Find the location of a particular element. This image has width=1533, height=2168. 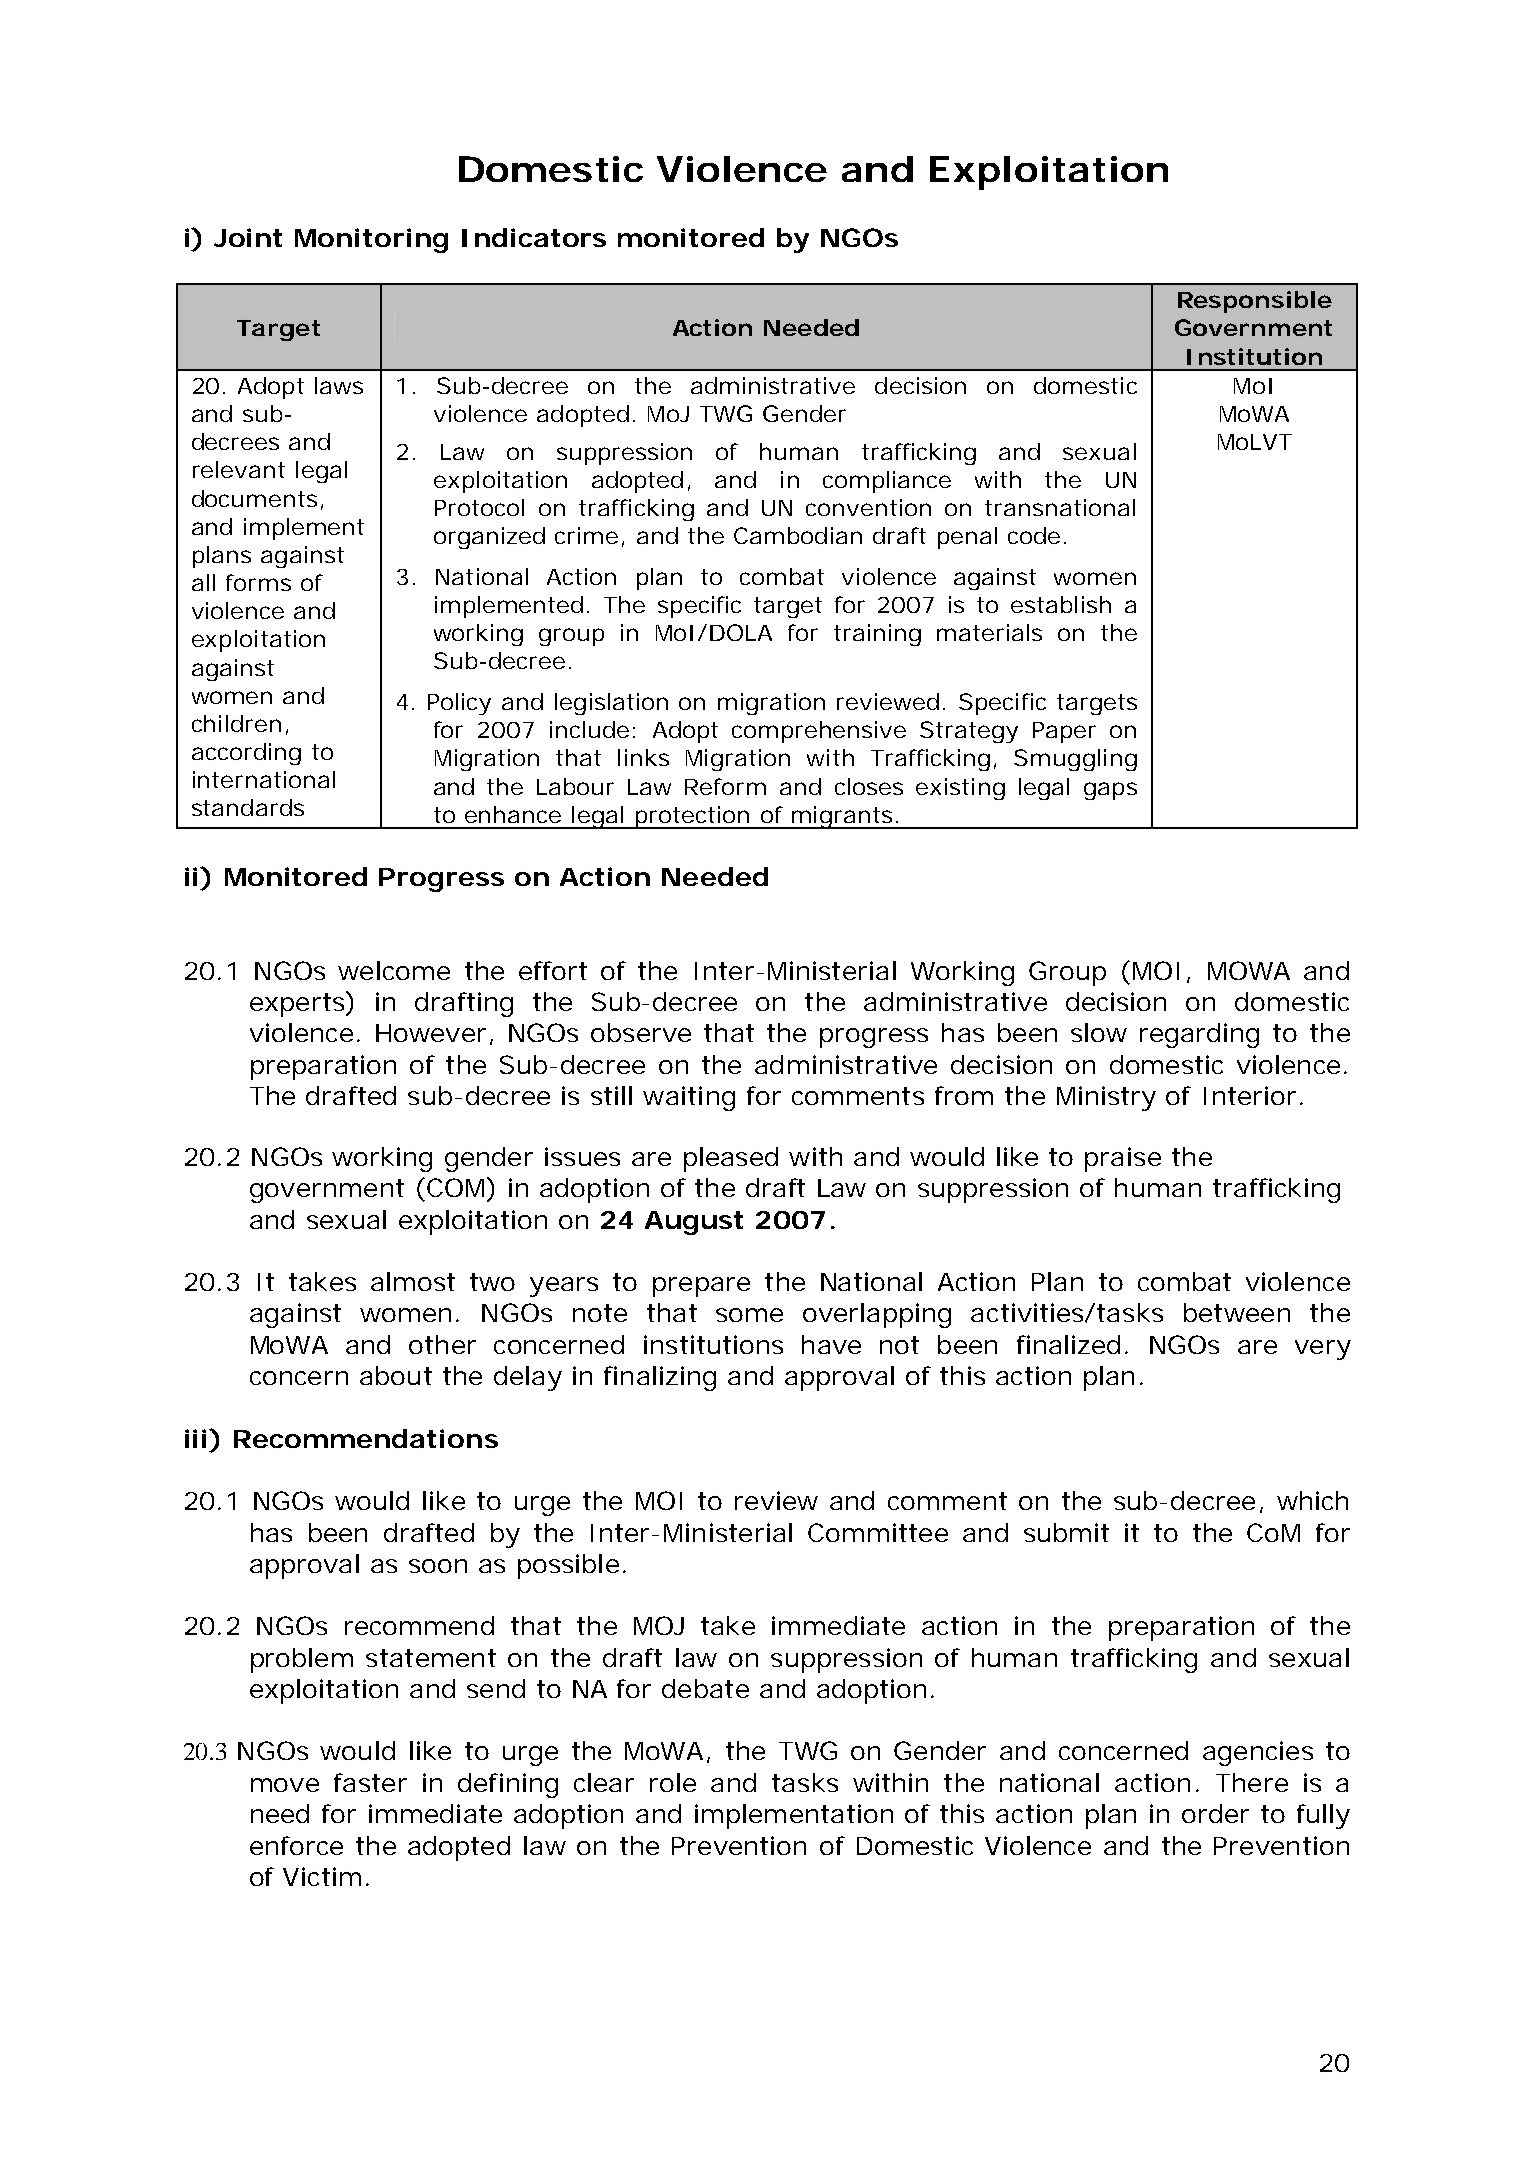

Indicators is located at coordinates (534, 237).
